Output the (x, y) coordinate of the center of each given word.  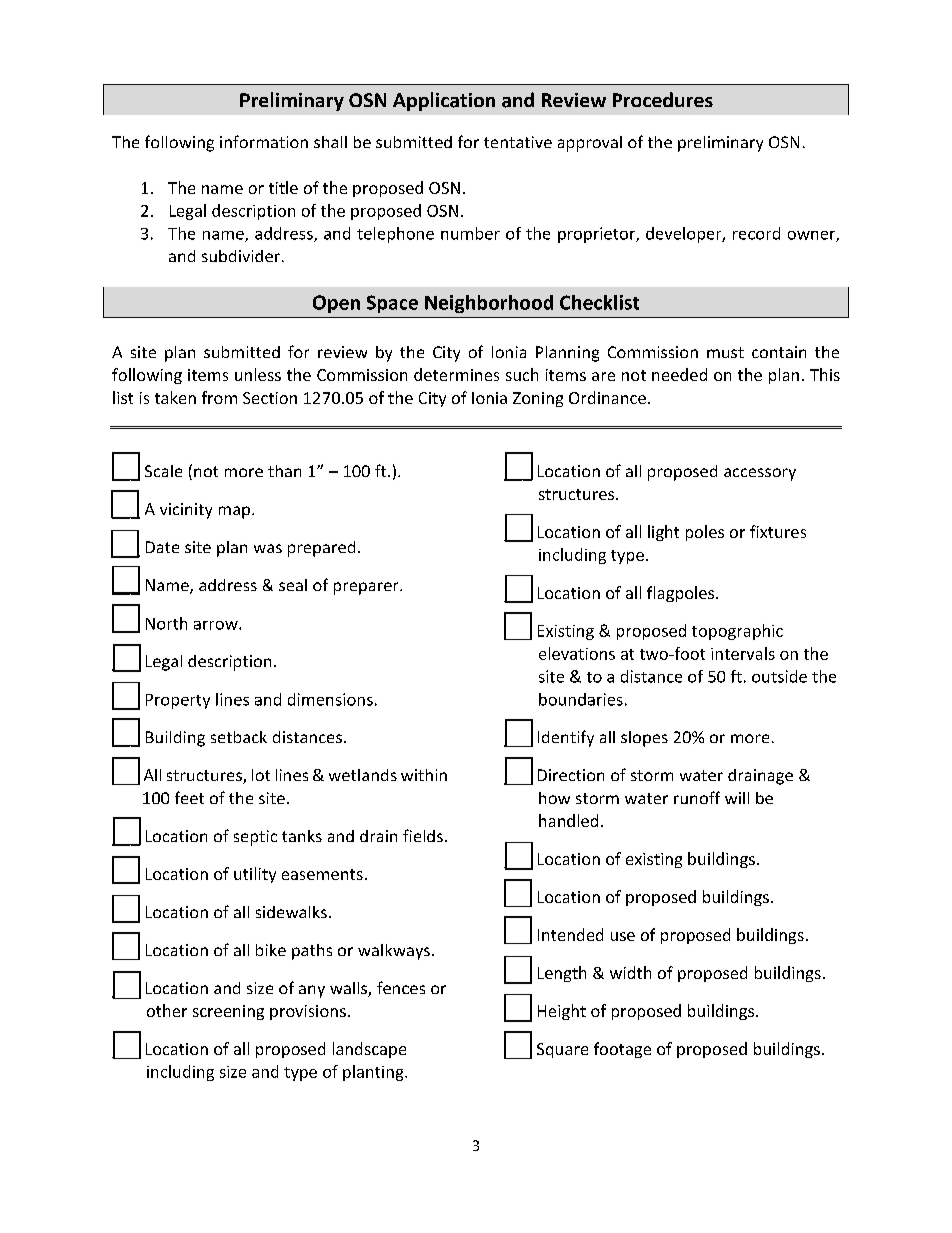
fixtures (778, 531)
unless (258, 374)
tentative (518, 142)
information (264, 141)
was (268, 548)
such (522, 374)
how (554, 798)
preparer (367, 588)
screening (228, 1012)
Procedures (663, 99)
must (725, 352)
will (737, 798)
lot (261, 775)
